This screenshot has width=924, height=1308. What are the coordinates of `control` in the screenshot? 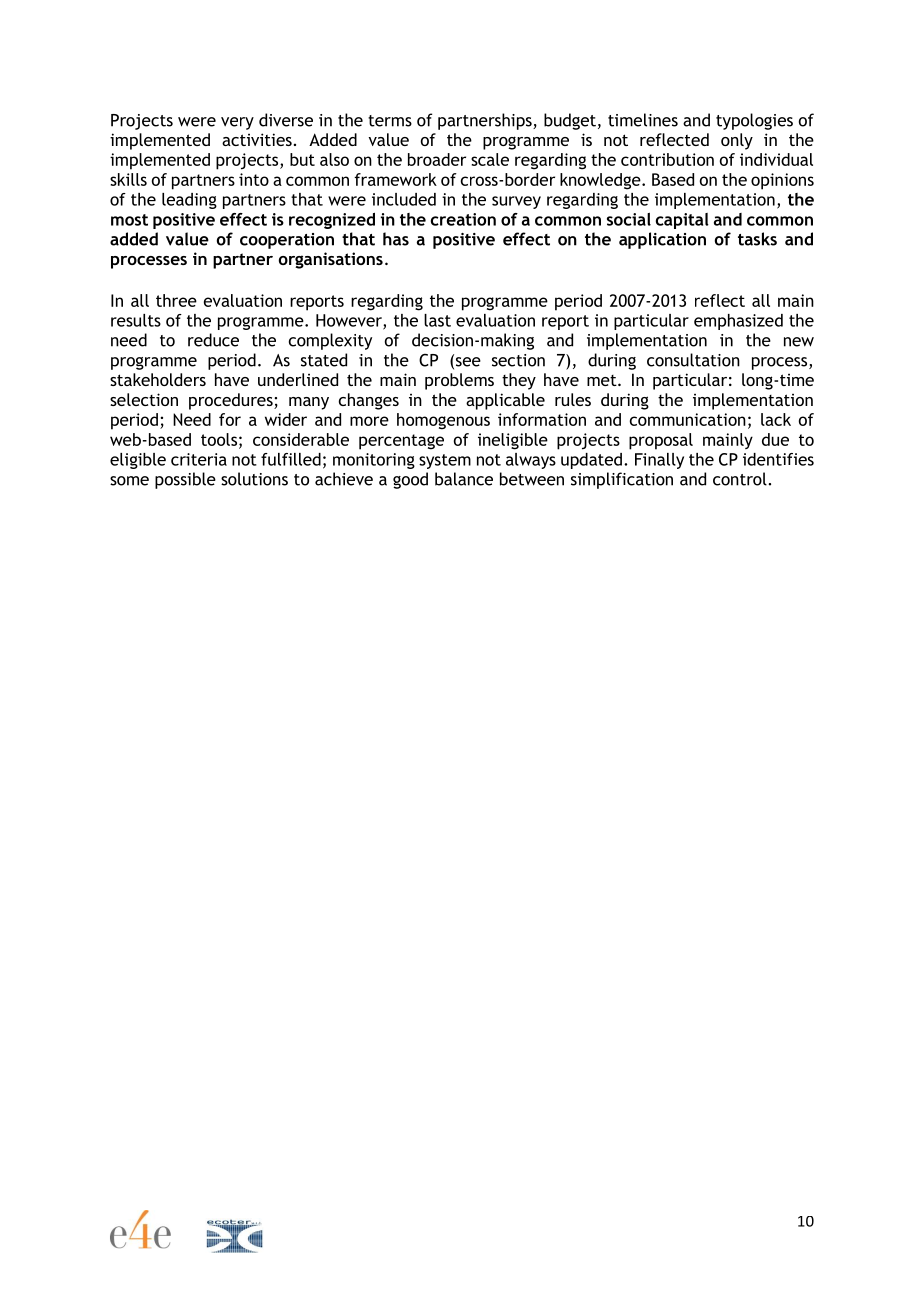 It's located at (741, 479).
